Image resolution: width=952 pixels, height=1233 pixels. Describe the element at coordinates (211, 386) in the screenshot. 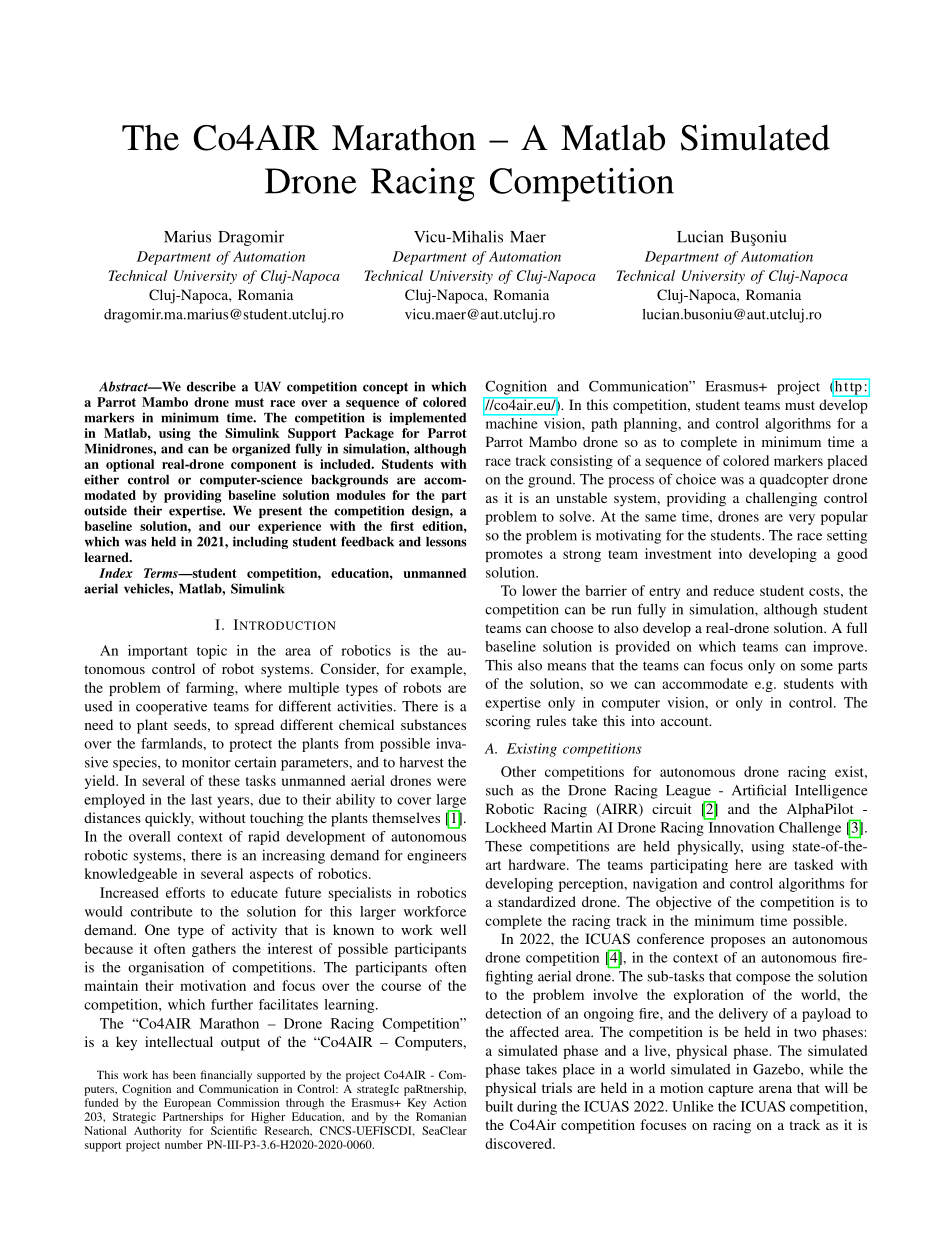

I see `describe` at that location.
